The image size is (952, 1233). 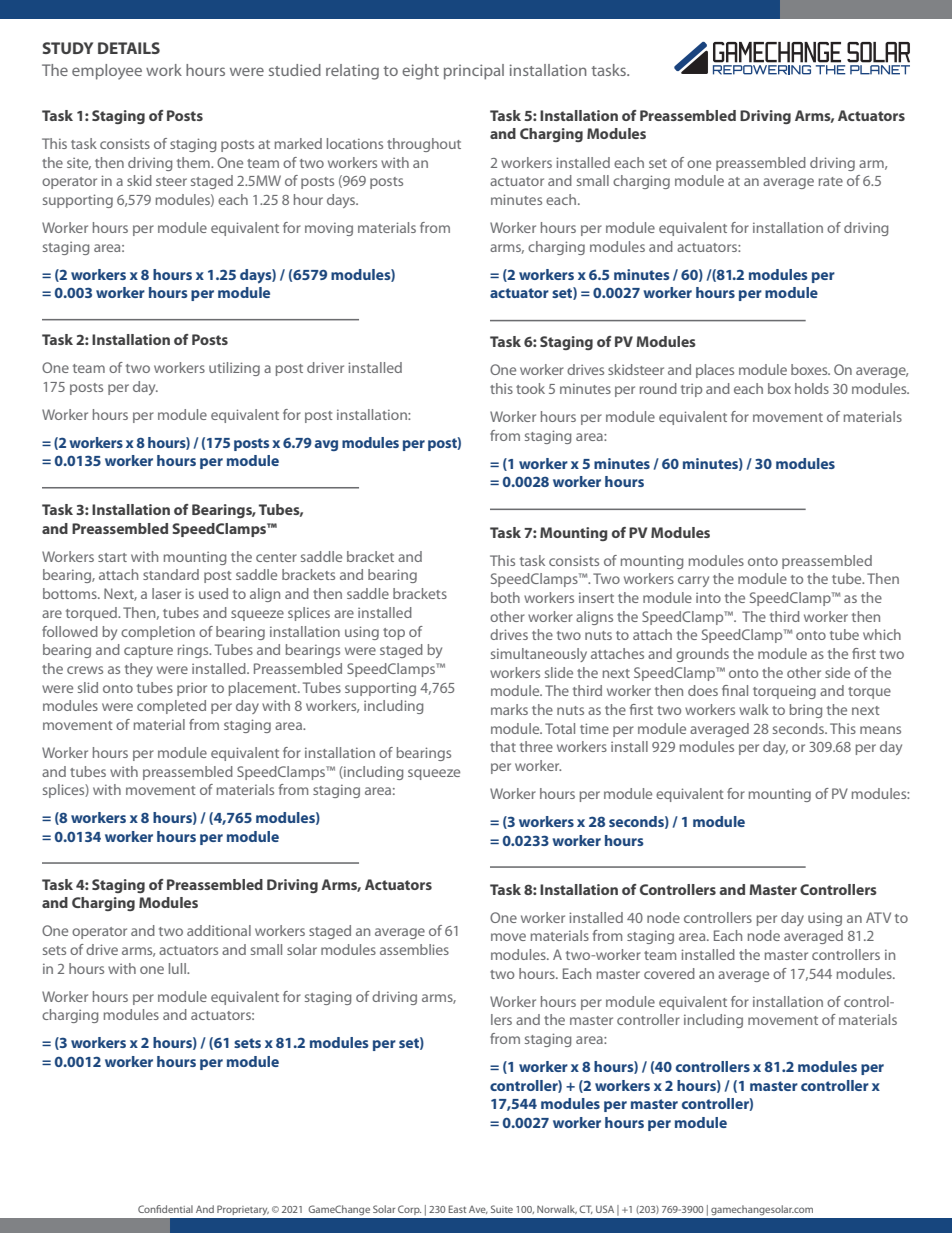 I want to click on completion, so click(x=158, y=633).
